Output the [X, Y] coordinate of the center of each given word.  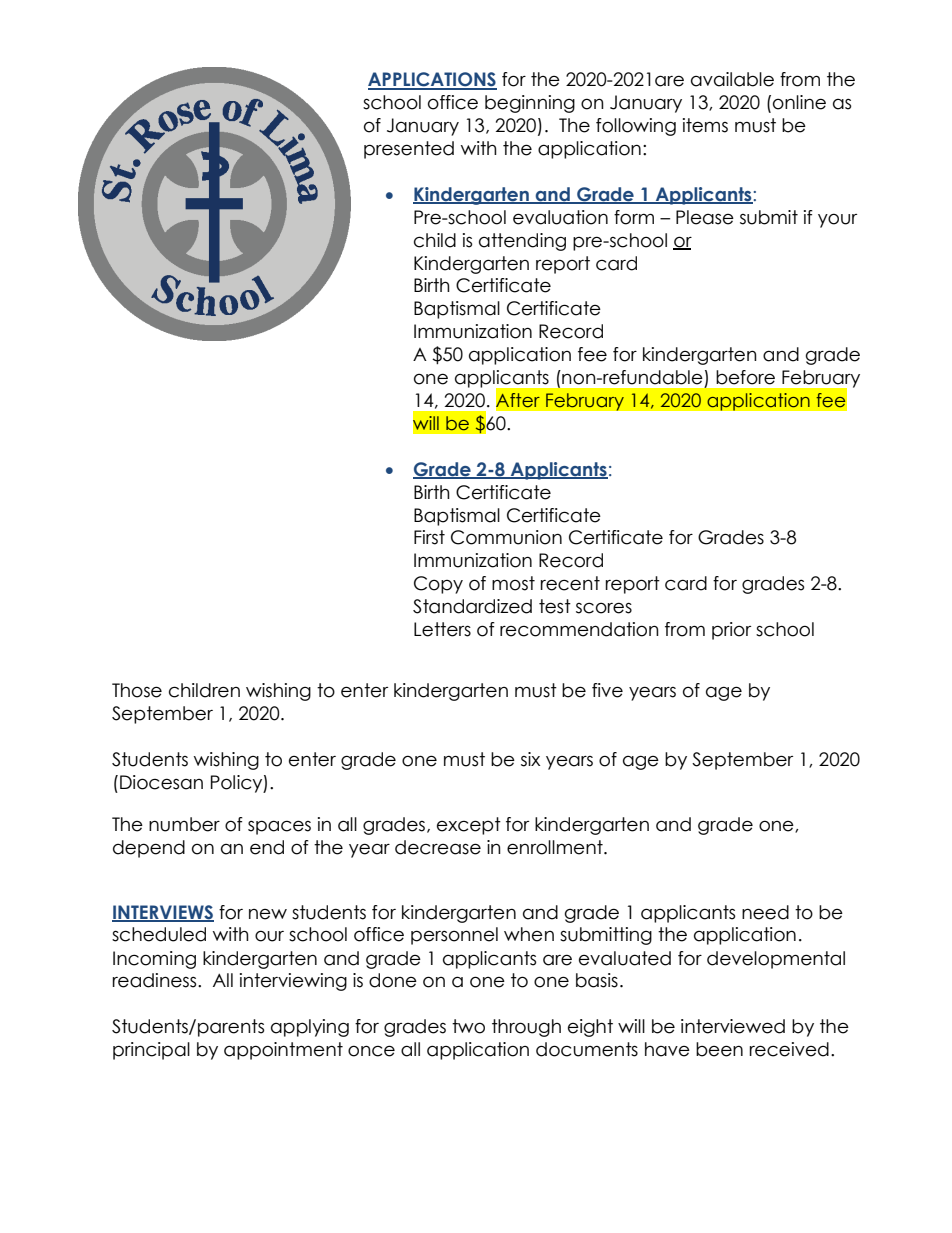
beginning [530, 104]
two [468, 1026]
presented [409, 150]
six [530, 759]
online [799, 102]
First [429, 537]
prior [731, 631]
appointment [283, 1051]
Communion [506, 537]
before [745, 377]
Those [137, 690]
